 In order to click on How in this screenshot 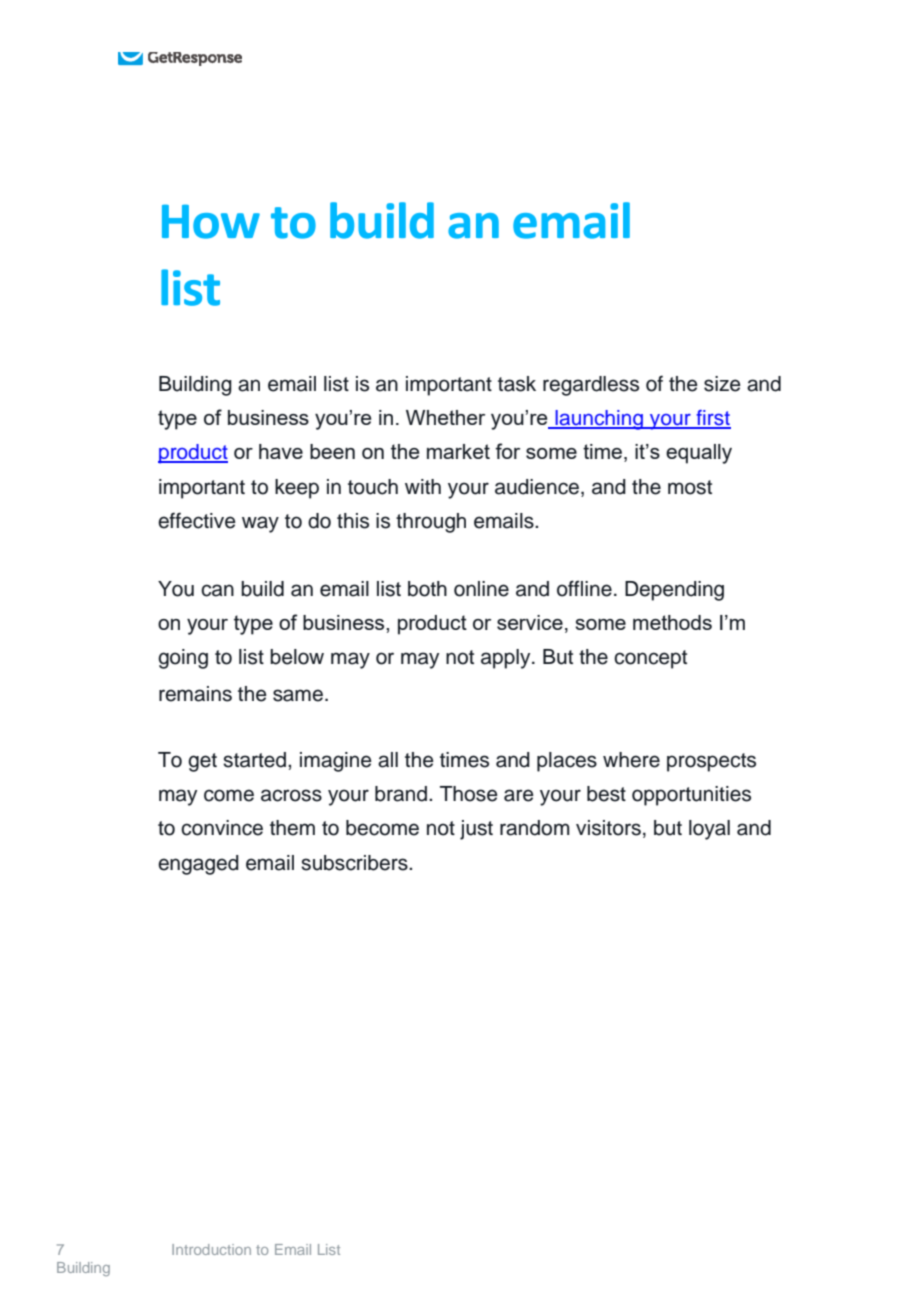, I will do `click(211, 221)`.
